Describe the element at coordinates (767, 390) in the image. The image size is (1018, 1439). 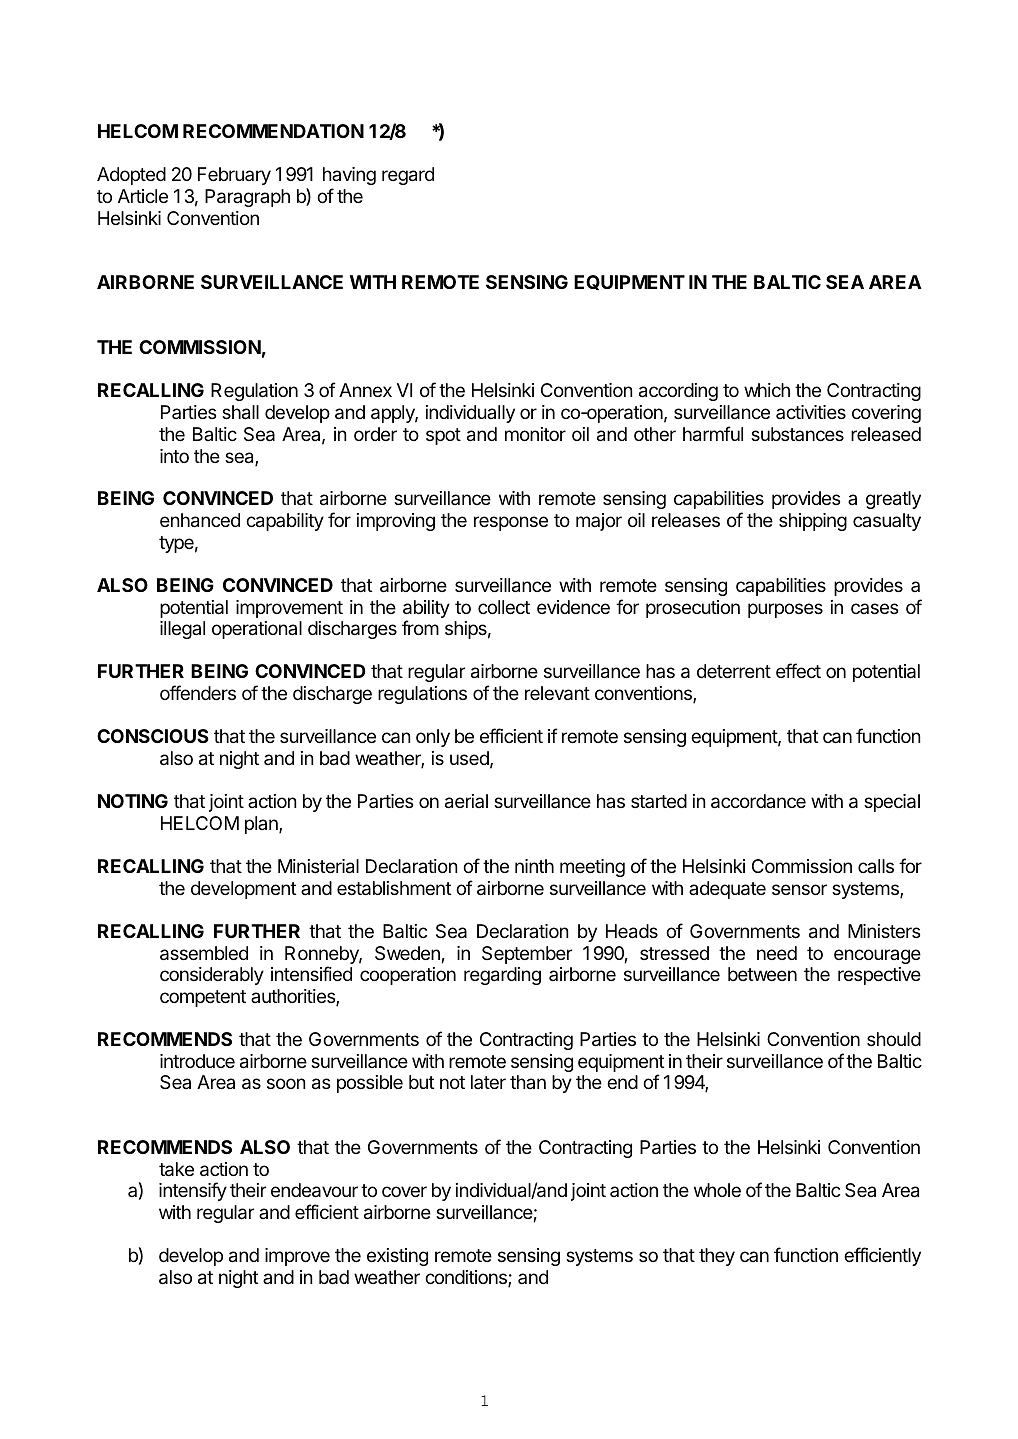
I see `which` at that location.
